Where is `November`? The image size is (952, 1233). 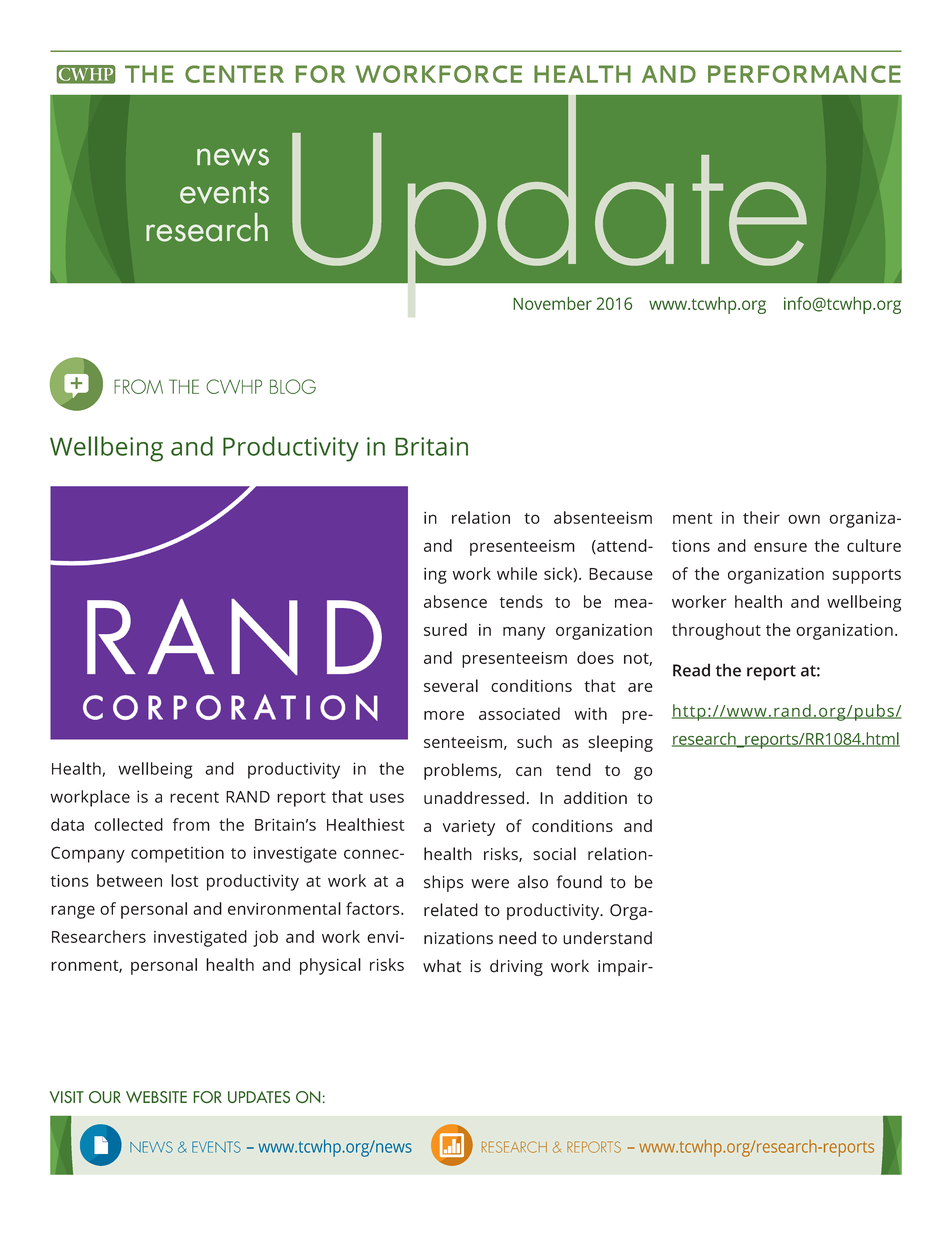 November is located at coordinates (552, 303).
